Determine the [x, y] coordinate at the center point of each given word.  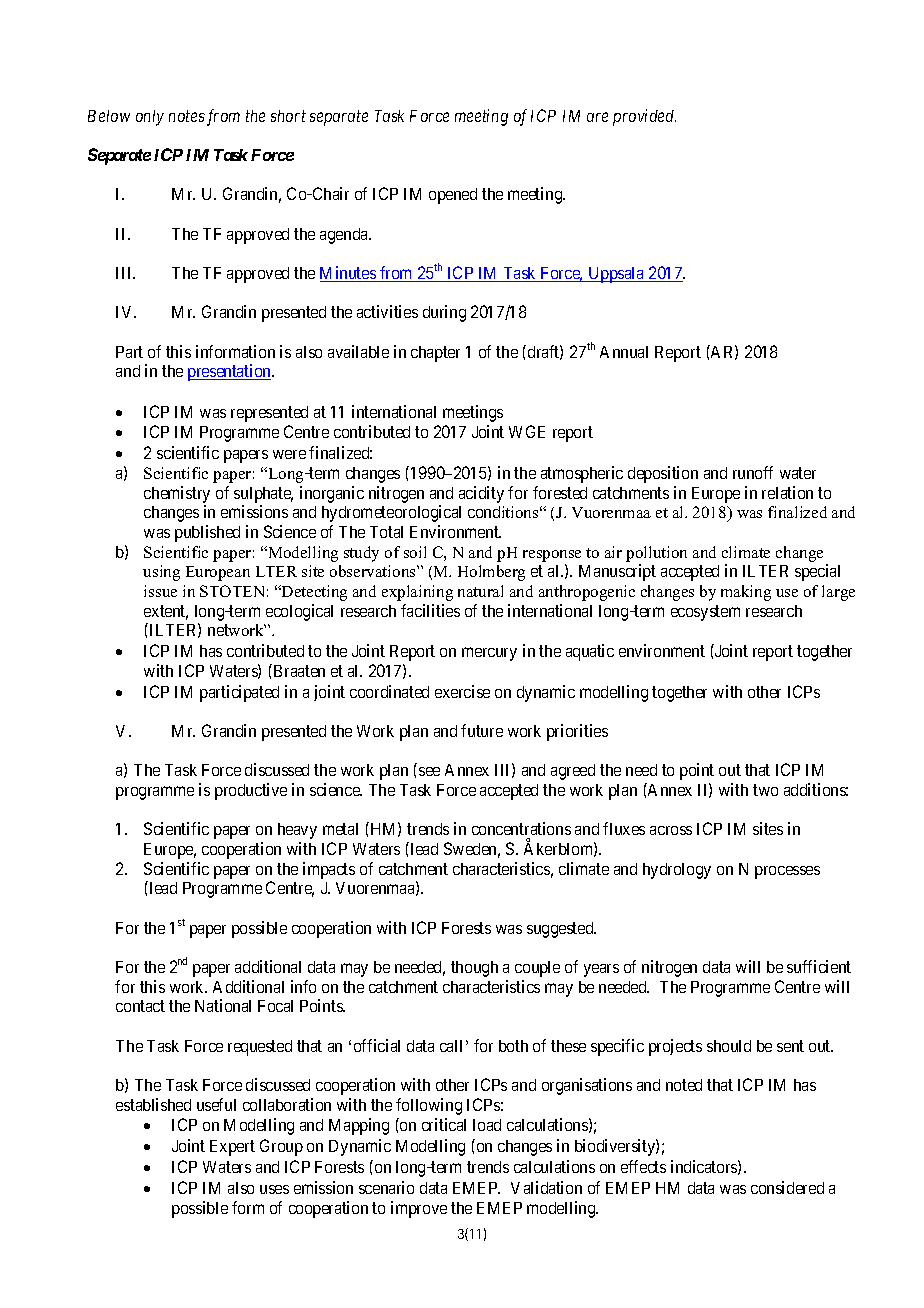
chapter [435, 354]
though [474, 969]
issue [160, 591]
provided [644, 117]
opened [453, 196]
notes [187, 116]
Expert [232, 1148]
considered [787, 1187]
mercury [489, 654]
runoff [753, 472]
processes [787, 872]
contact [140, 1006]
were [289, 454]
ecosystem [705, 613]
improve [419, 1209]
